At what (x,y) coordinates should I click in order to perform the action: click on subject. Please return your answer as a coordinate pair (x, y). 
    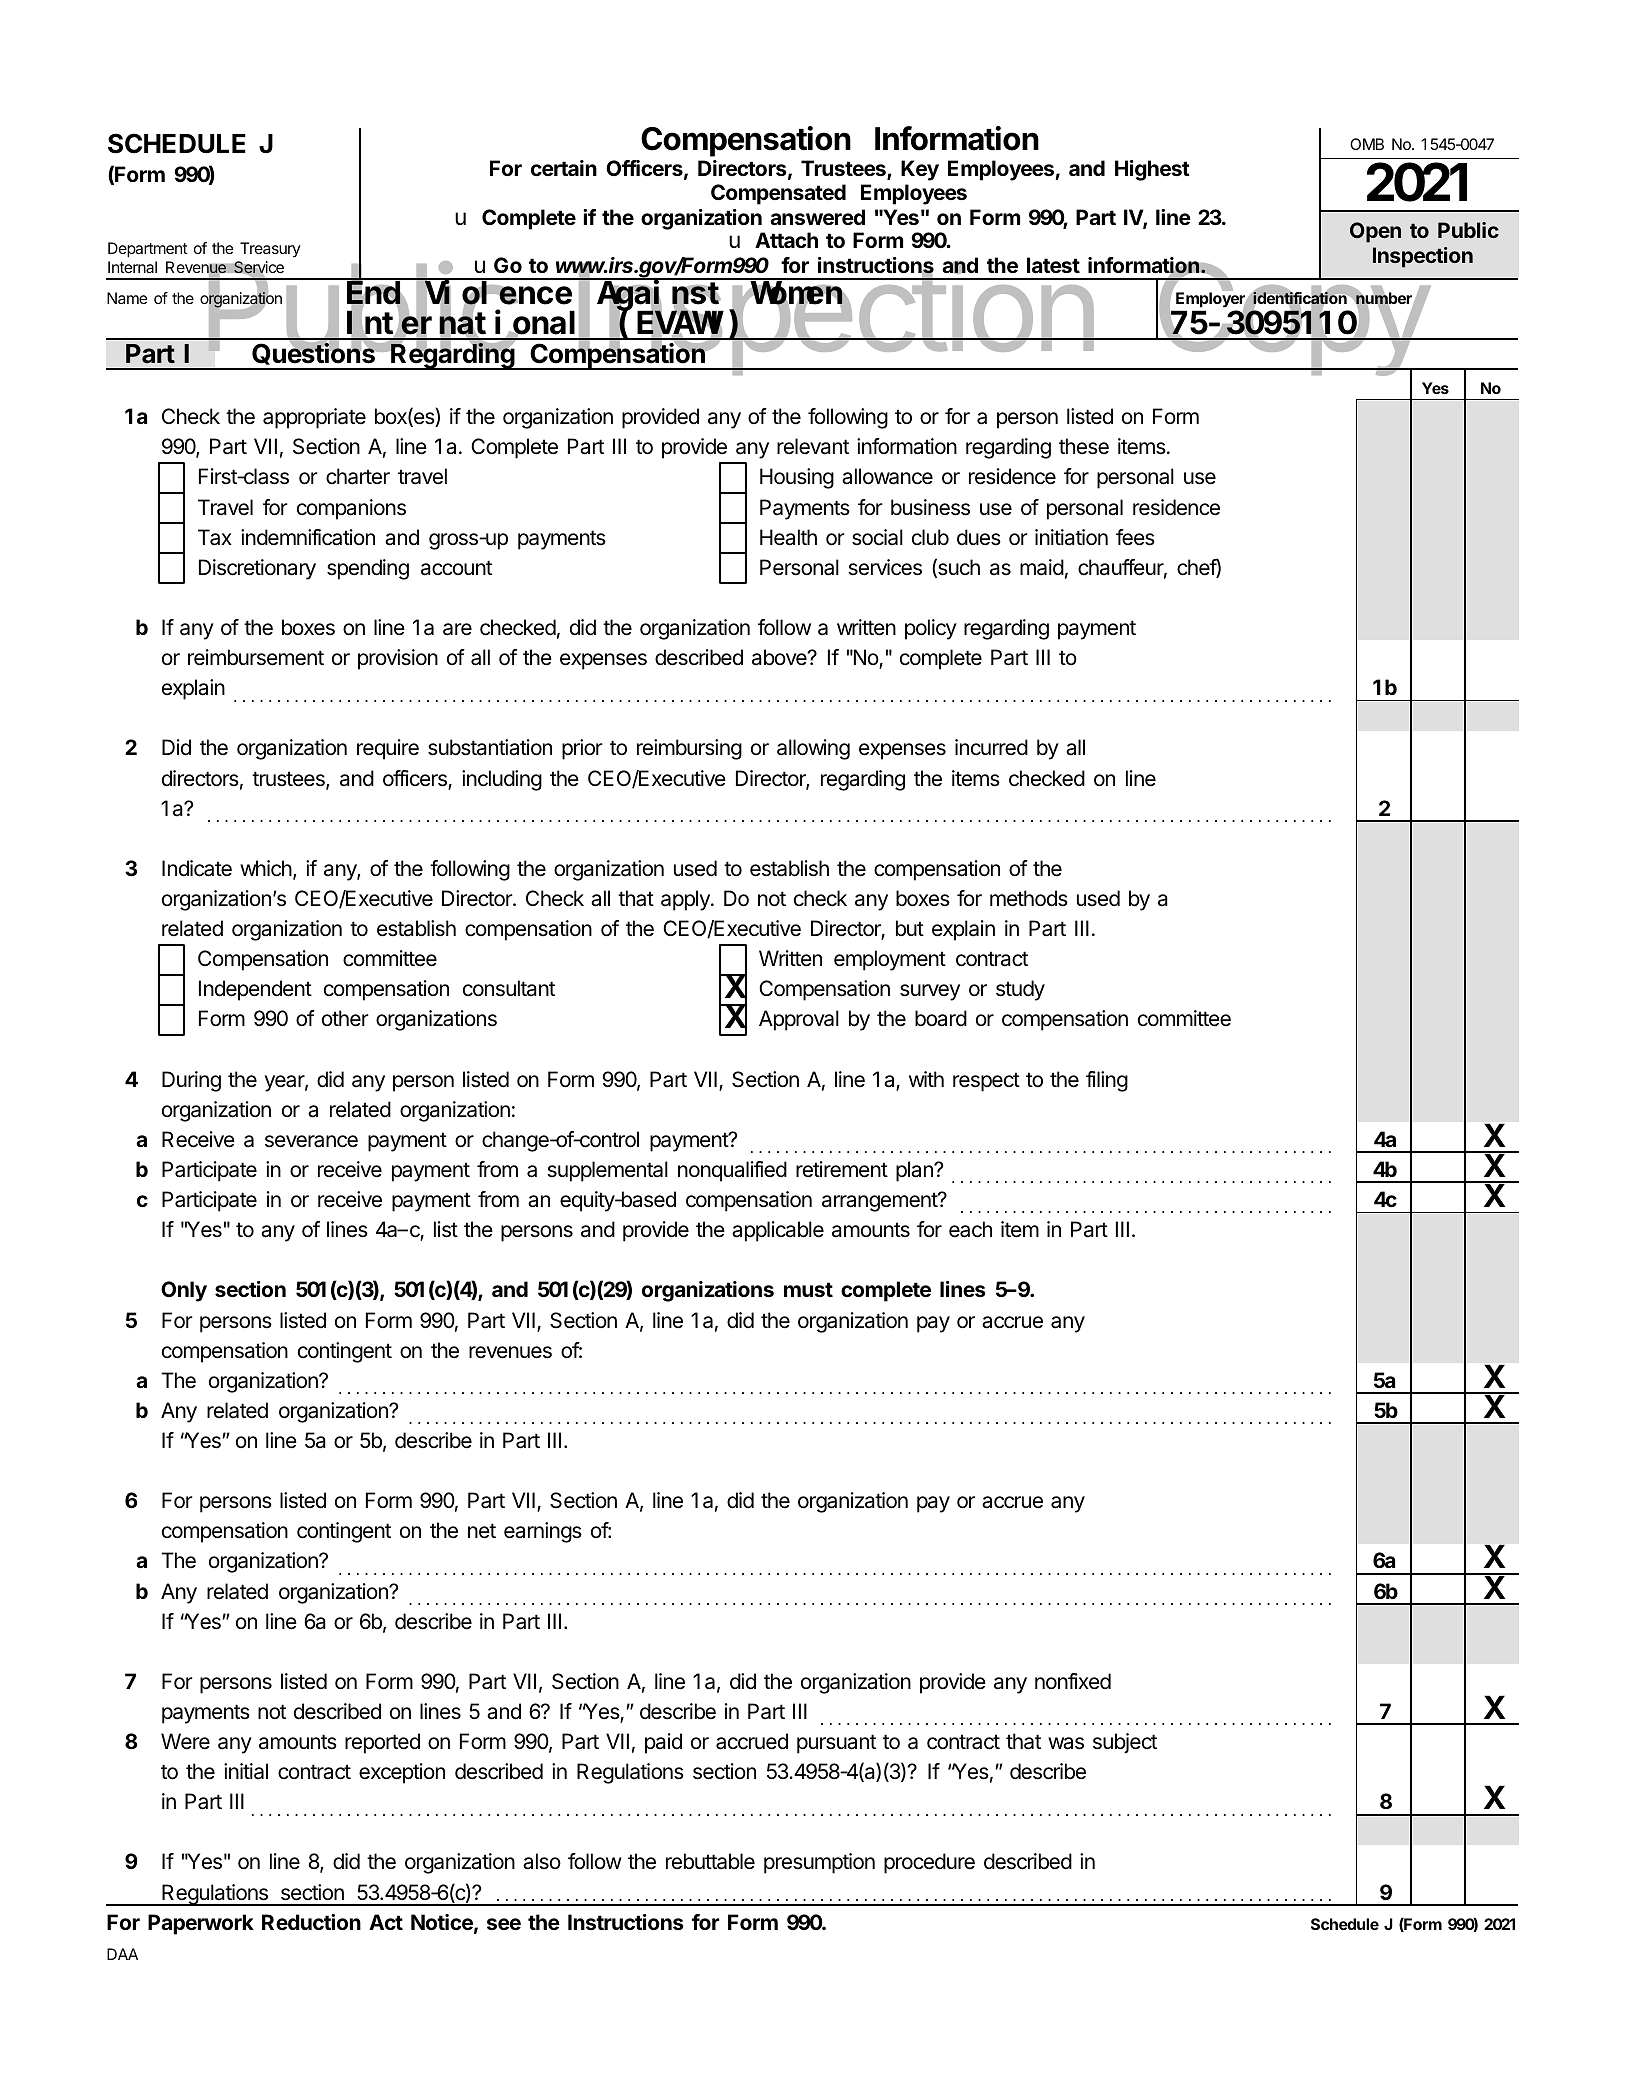
    Looking at the image, I should click on (1125, 1743).
